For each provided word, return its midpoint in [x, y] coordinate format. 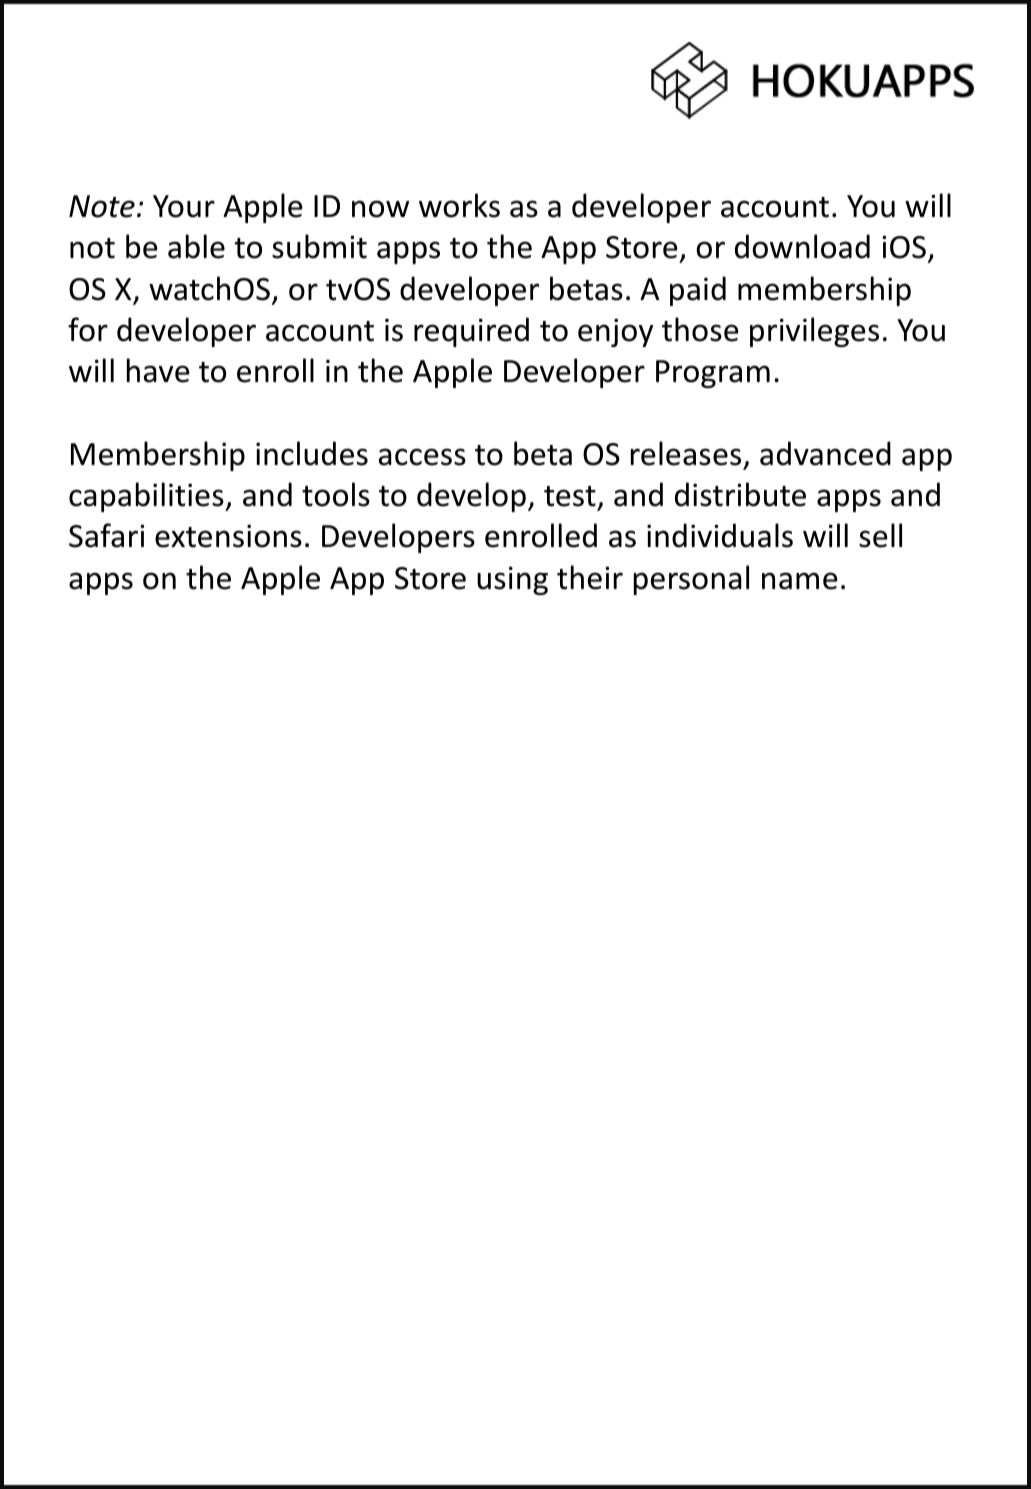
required [471, 332]
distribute [740, 494]
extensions [228, 536]
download [802, 246]
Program [713, 374]
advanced [825, 453]
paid [698, 291]
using [512, 580]
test [570, 496]
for [88, 329]
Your [184, 206]
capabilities [147, 497]
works [459, 205]
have [158, 370]
